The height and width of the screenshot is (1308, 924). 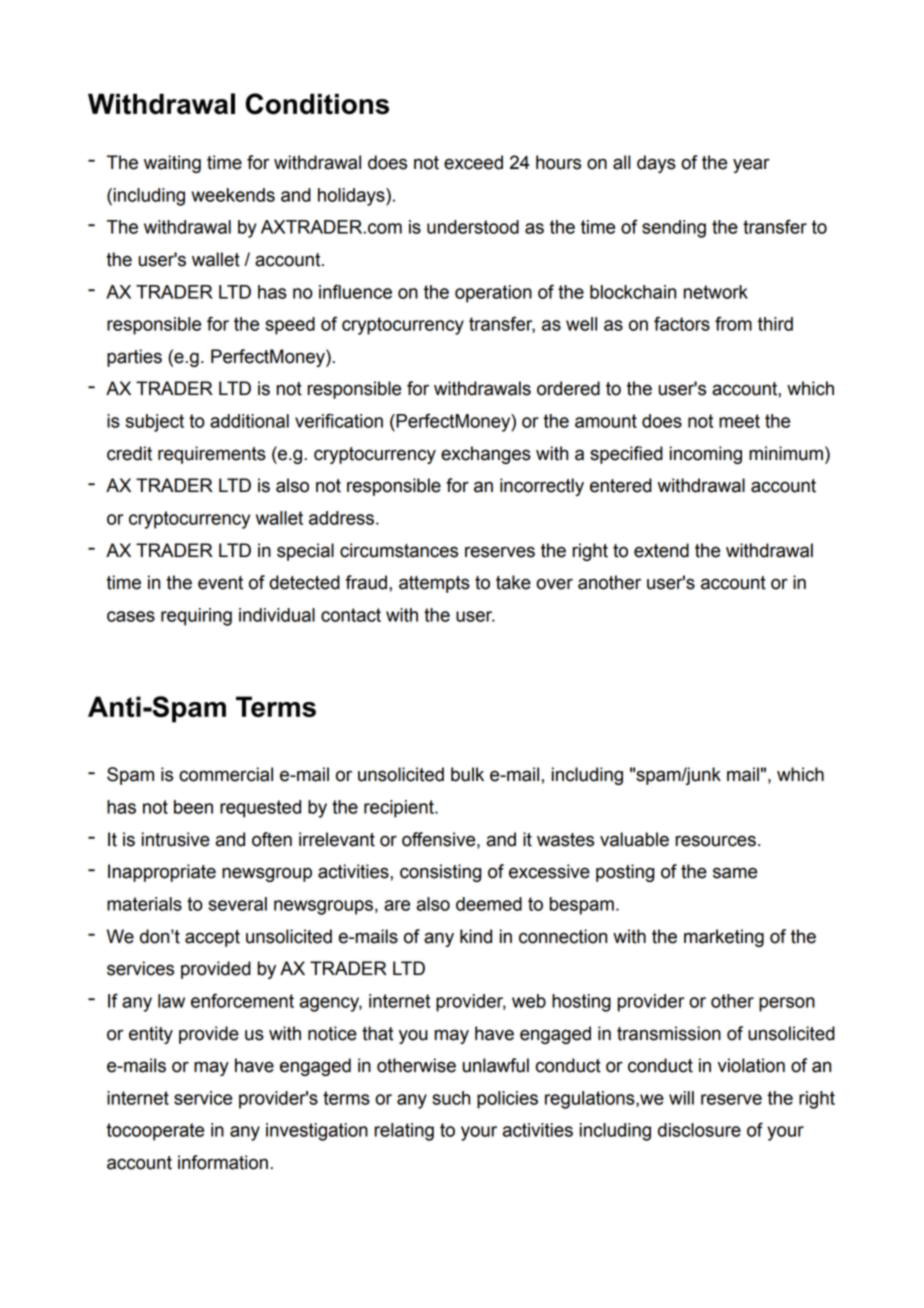 What do you see at coordinates (661, 550) in the screenshot?
I see `extend` at bounding box center [661, 550].
